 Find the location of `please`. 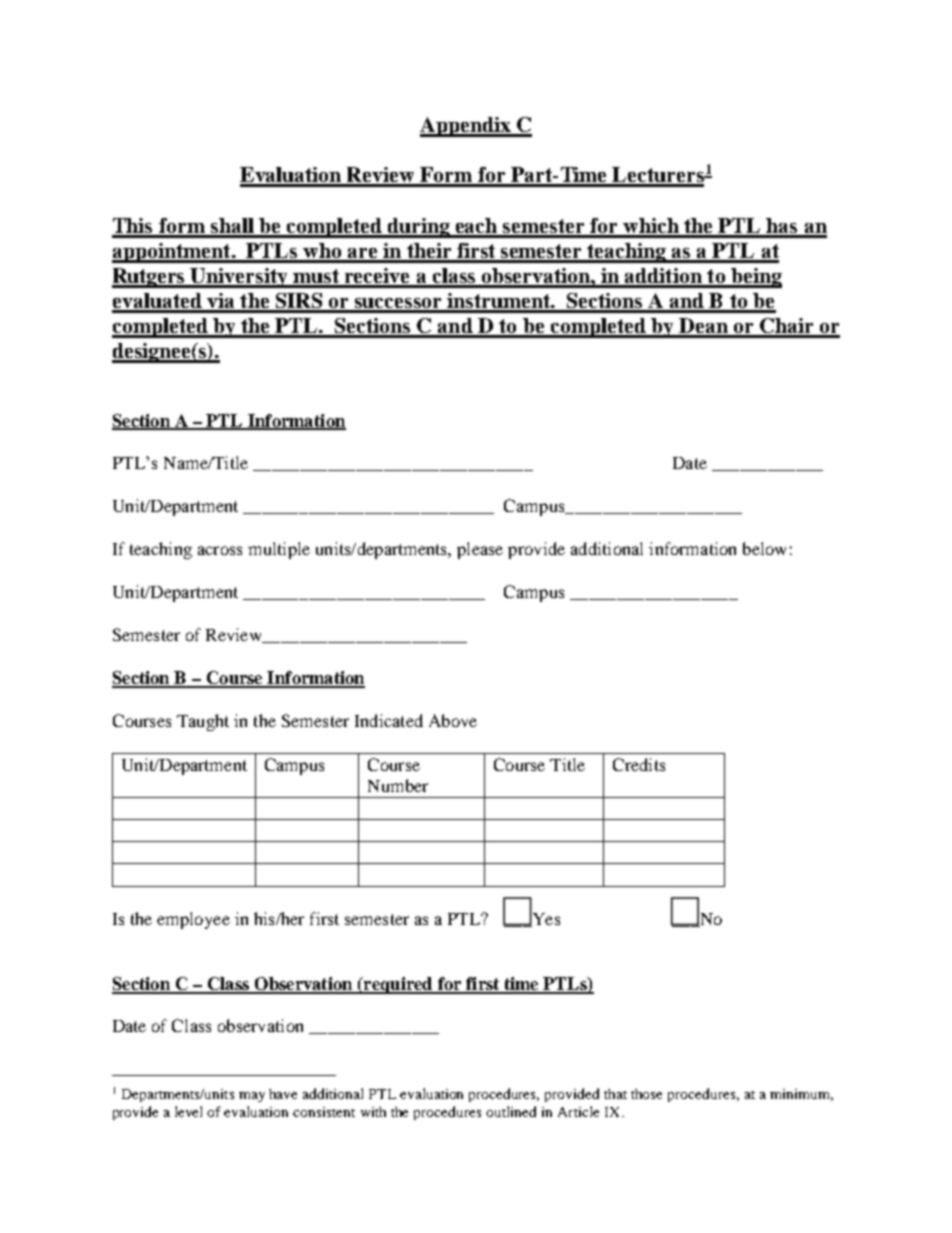

please is located at coordinates (480, 550).
